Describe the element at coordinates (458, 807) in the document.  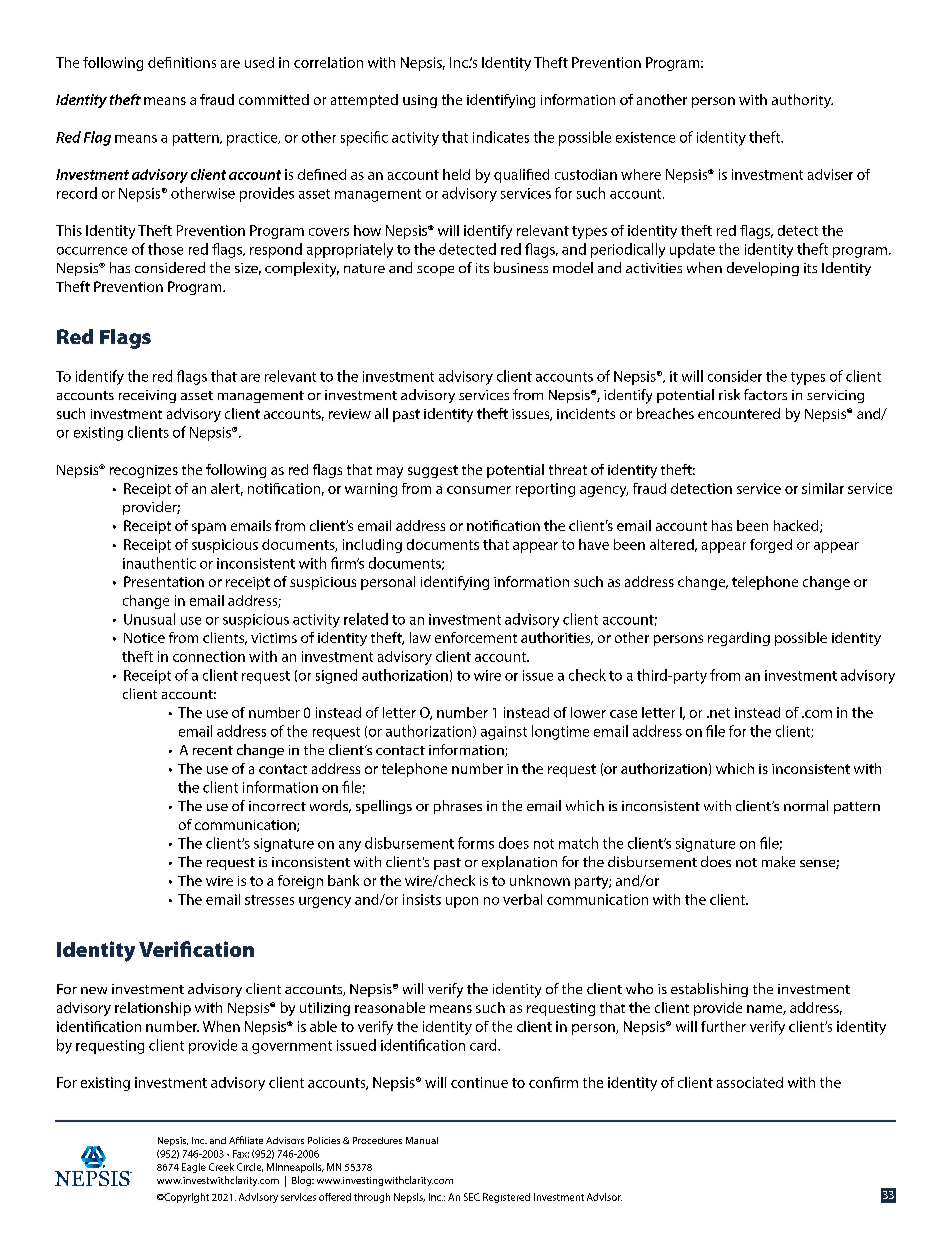
I see `phrases` at that location.
